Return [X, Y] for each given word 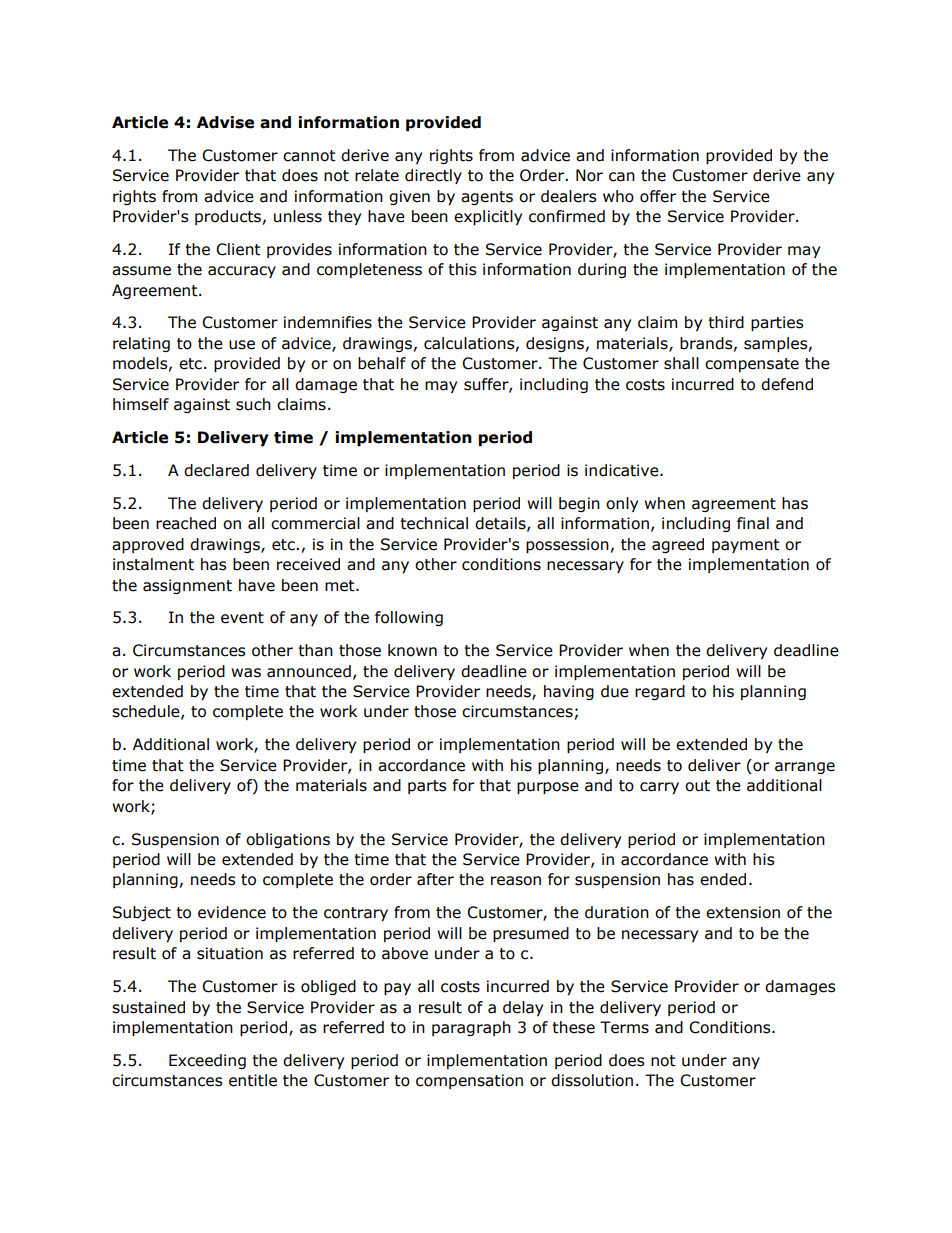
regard [660, 692]
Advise [225, 122]
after [435, 879]
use [242, 345]
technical [434, 523]
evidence [232, 912]
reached [186, 523]
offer [658, 196]
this [462, 269]
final [753, 523]
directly [433, 176]
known [412, 650]
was [246, 673]
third [726, 322]
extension [743, 912]
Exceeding [207, 1061]
